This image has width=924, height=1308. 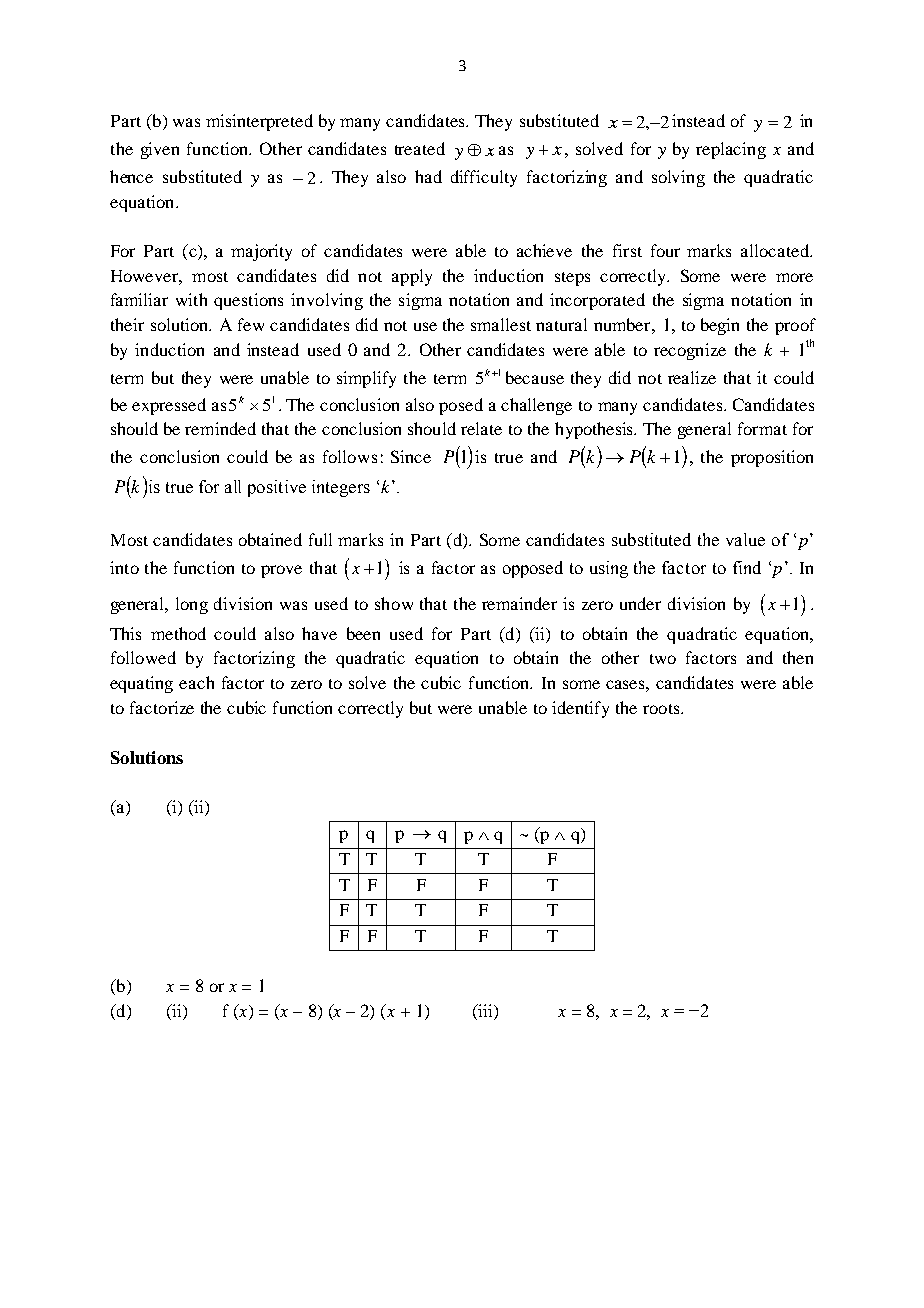 What do you see at coordinates (481, 428) in the image?
I see `relate` at bounding box center [481, 428].
